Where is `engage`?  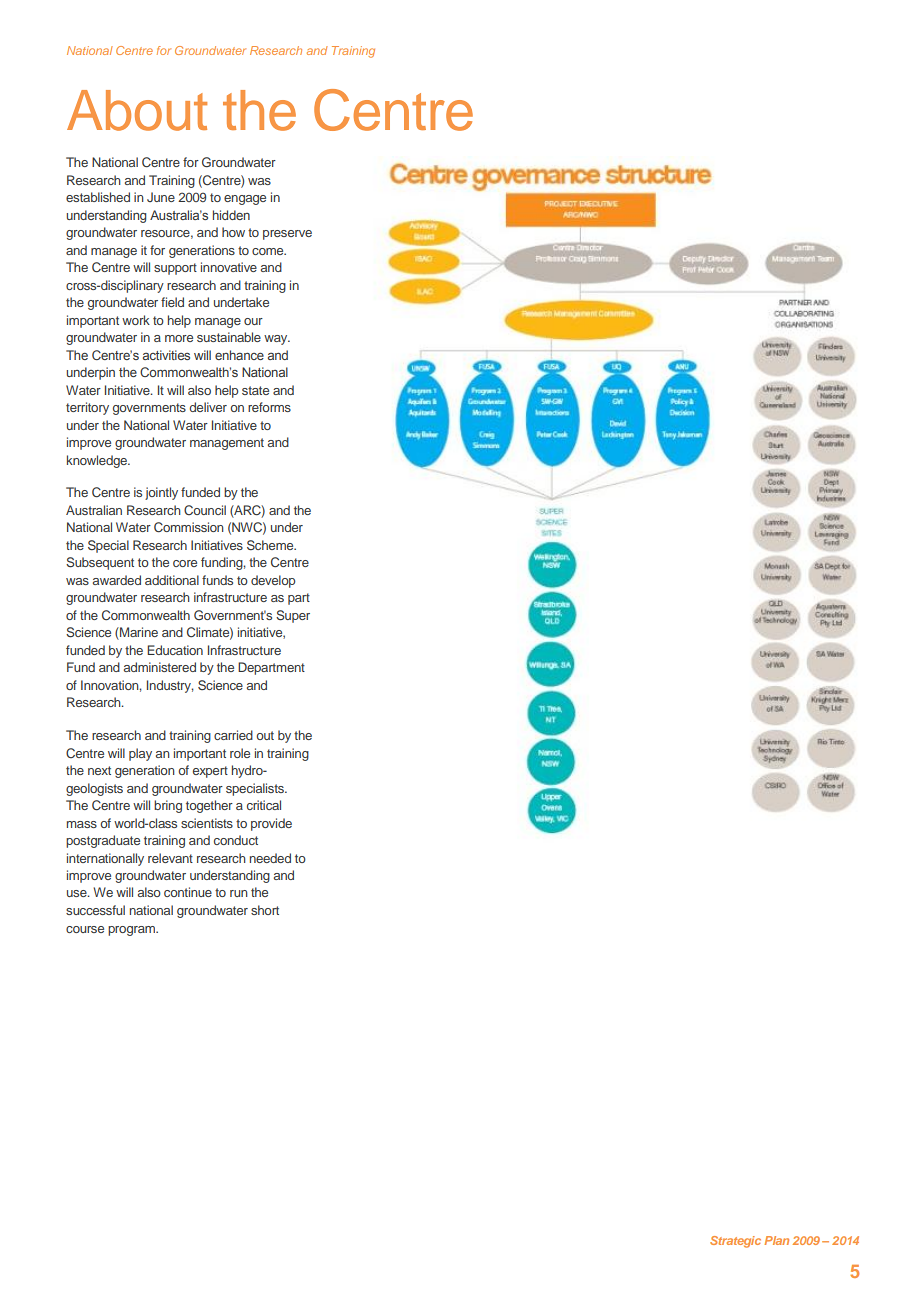 engage is located at coordinates (245, 200).
